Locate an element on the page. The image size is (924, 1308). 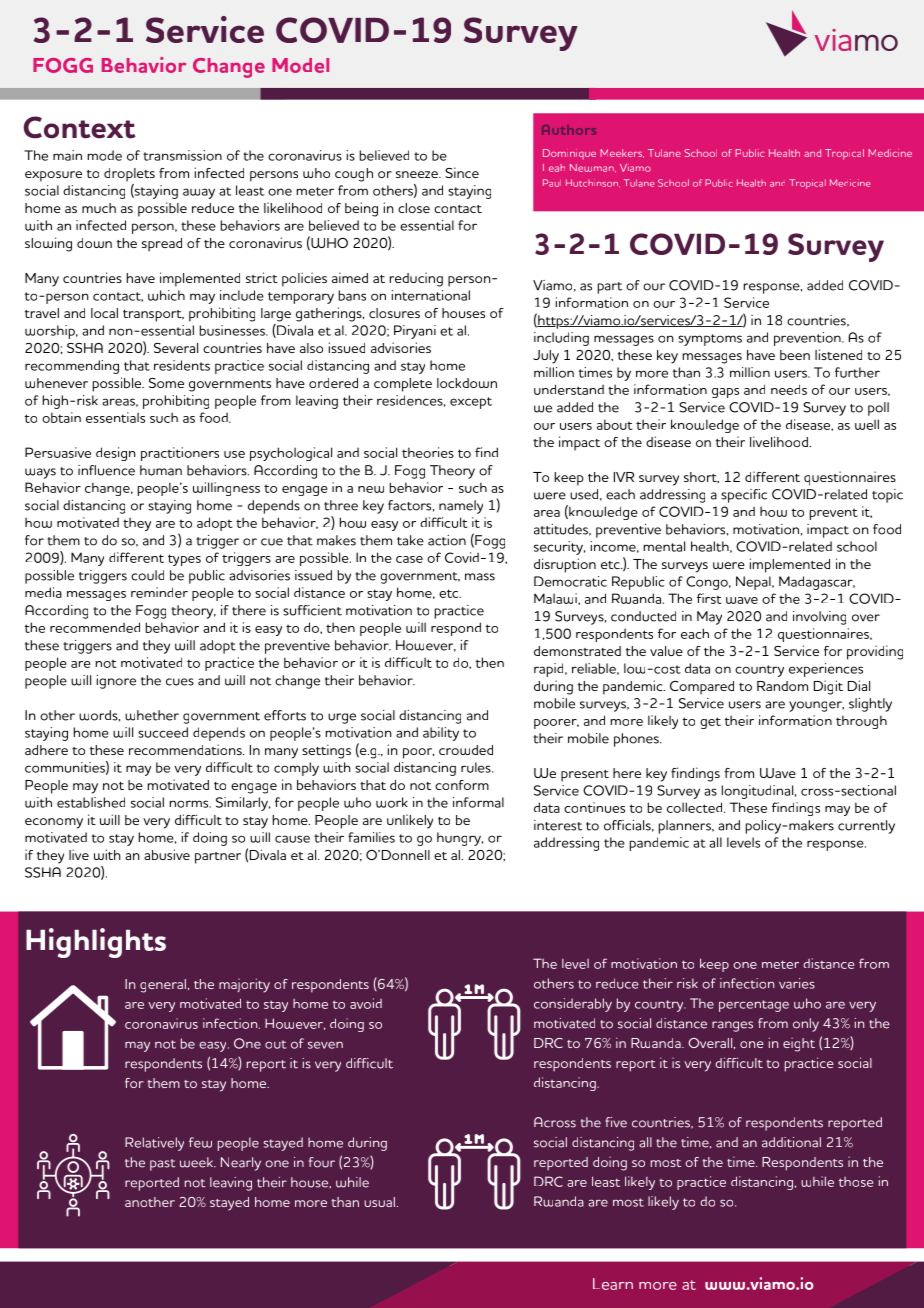
droplets is located at coordinates (129, 175).
